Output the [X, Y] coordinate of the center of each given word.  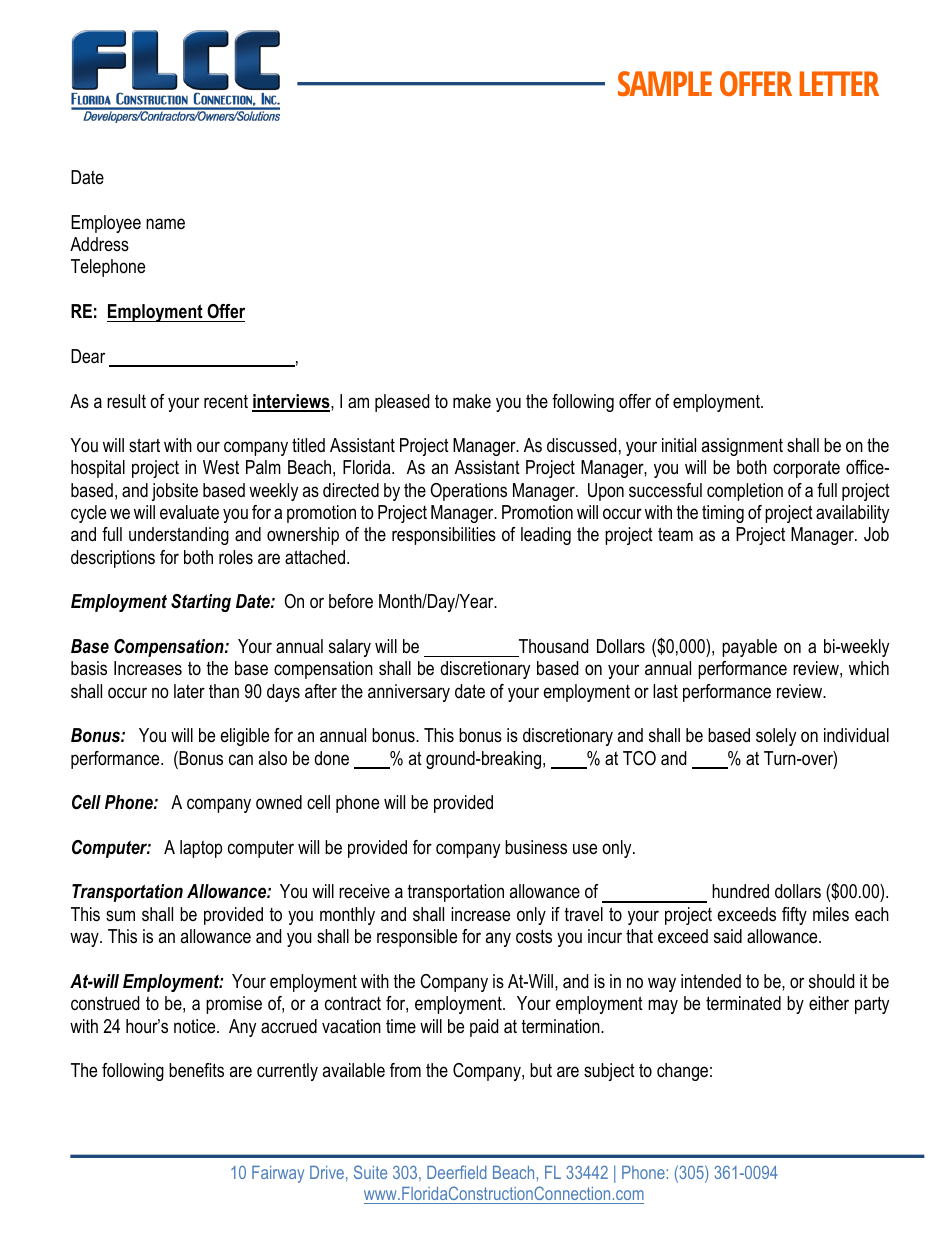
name [165, 223]
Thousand [553, 646]
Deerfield [457, 1172]
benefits [196, 1070]
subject [609, 1072]
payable [749, 648]
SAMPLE [665, 83]
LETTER [839, 83]
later [189, 691]
